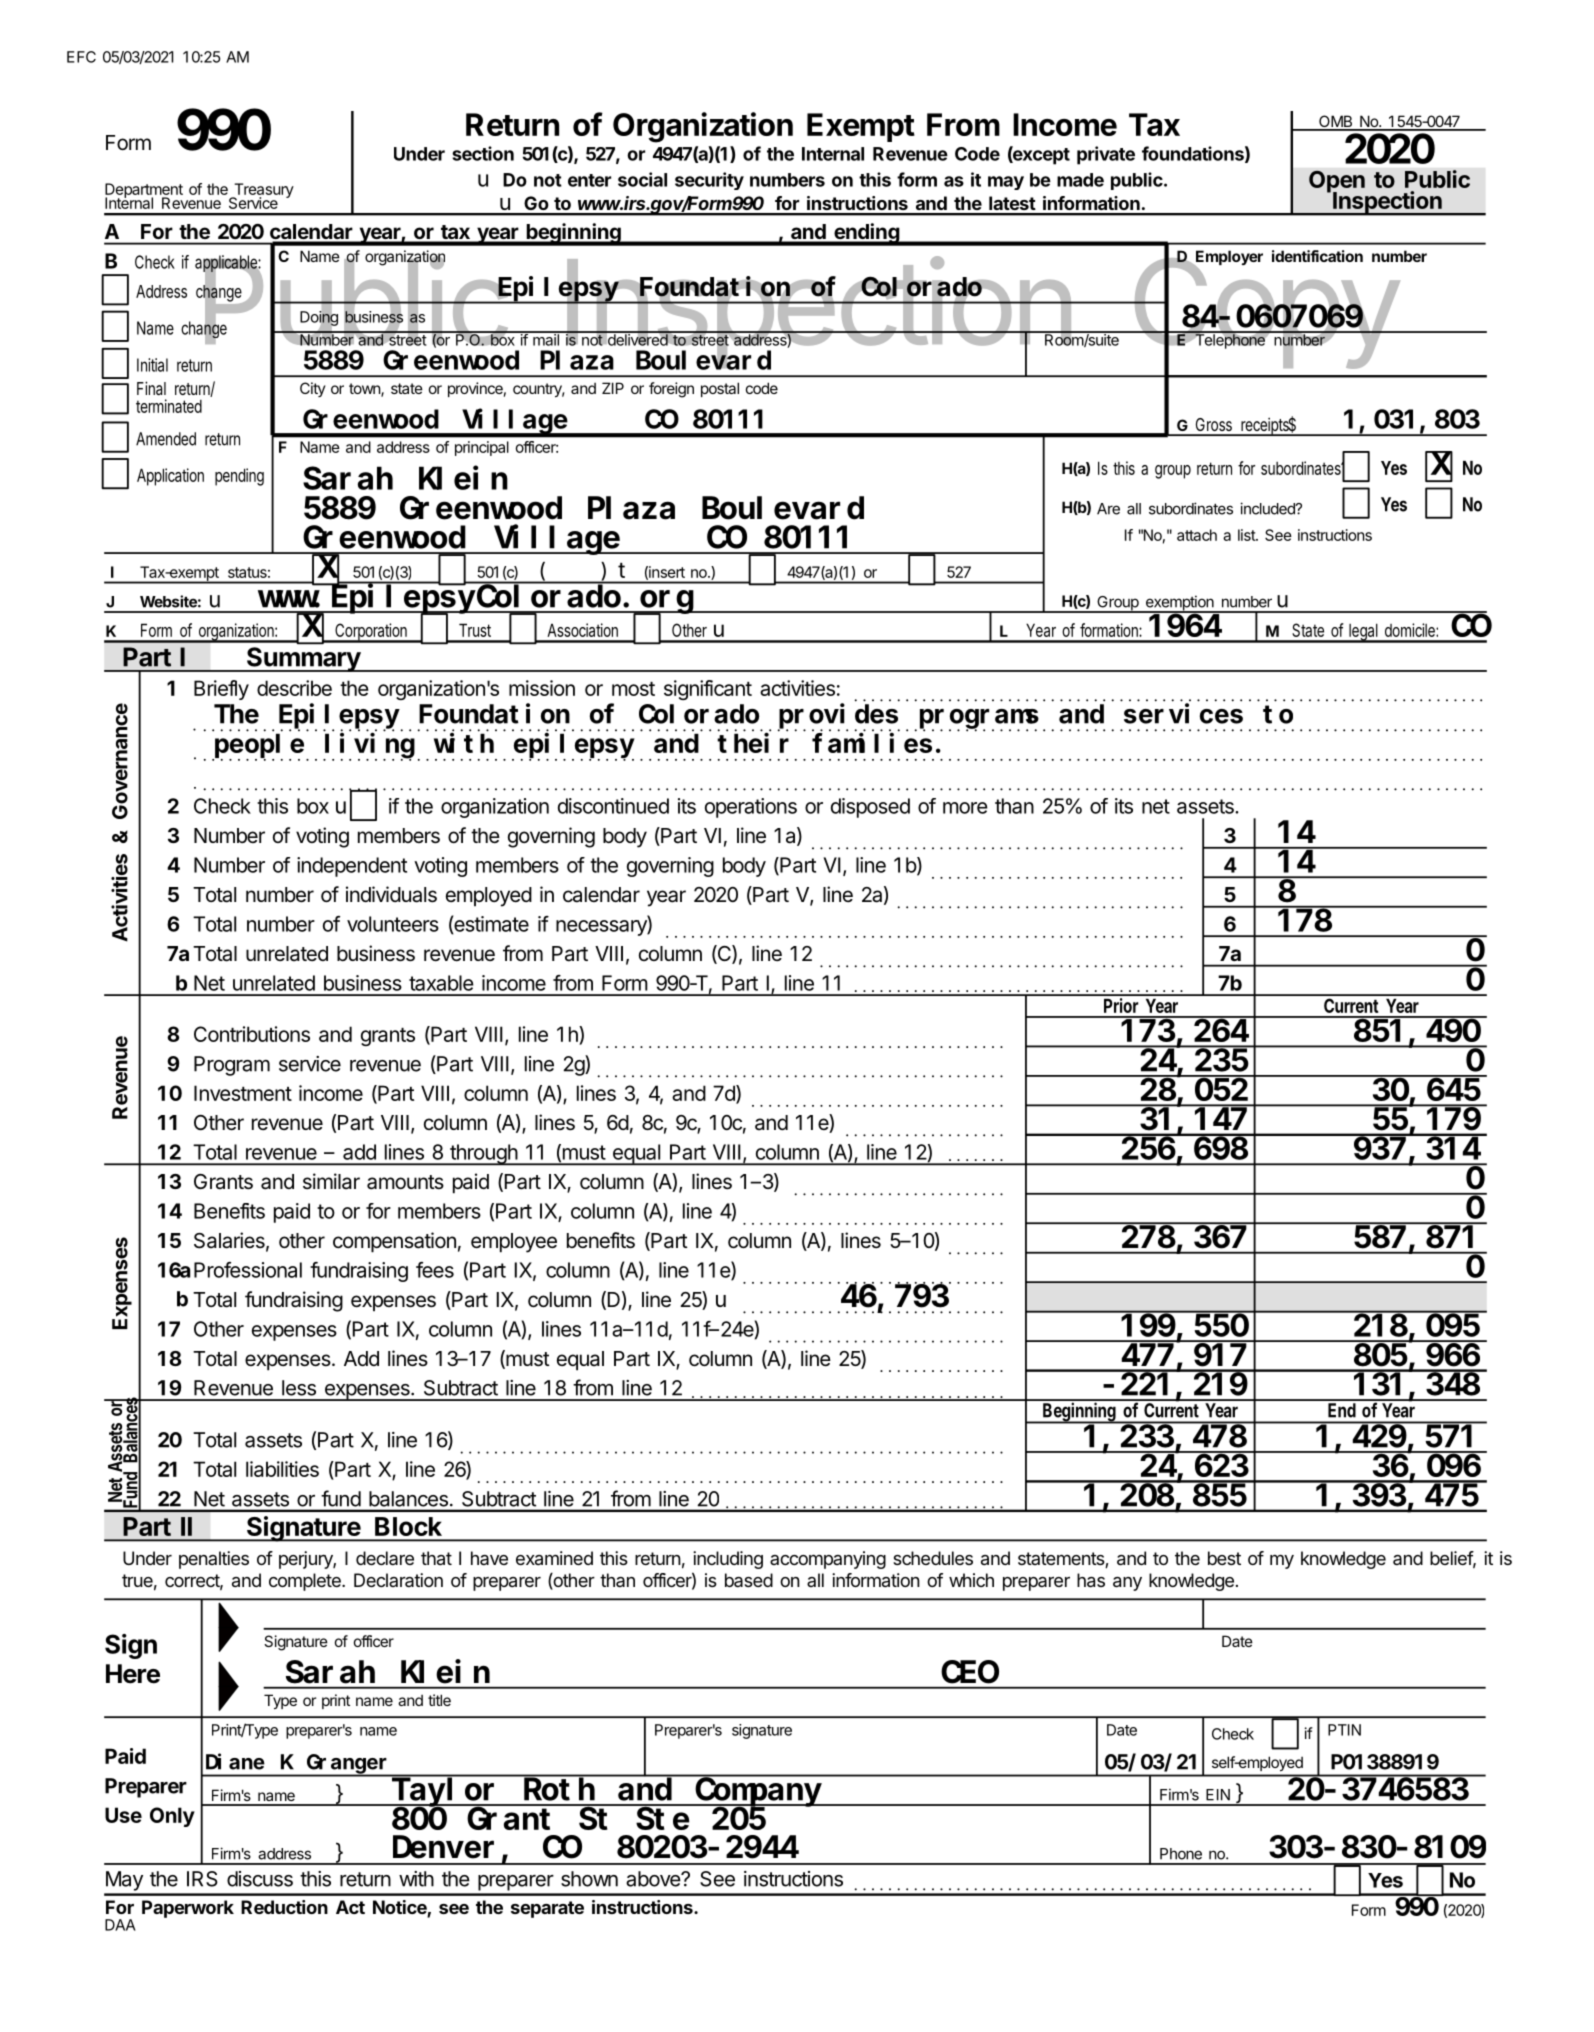 This screenshot has height=2032, width=1594. What do you see at coordinates (221, 690) in the screenshot?
I see `Briefly` at bounding box center [221, 690].
